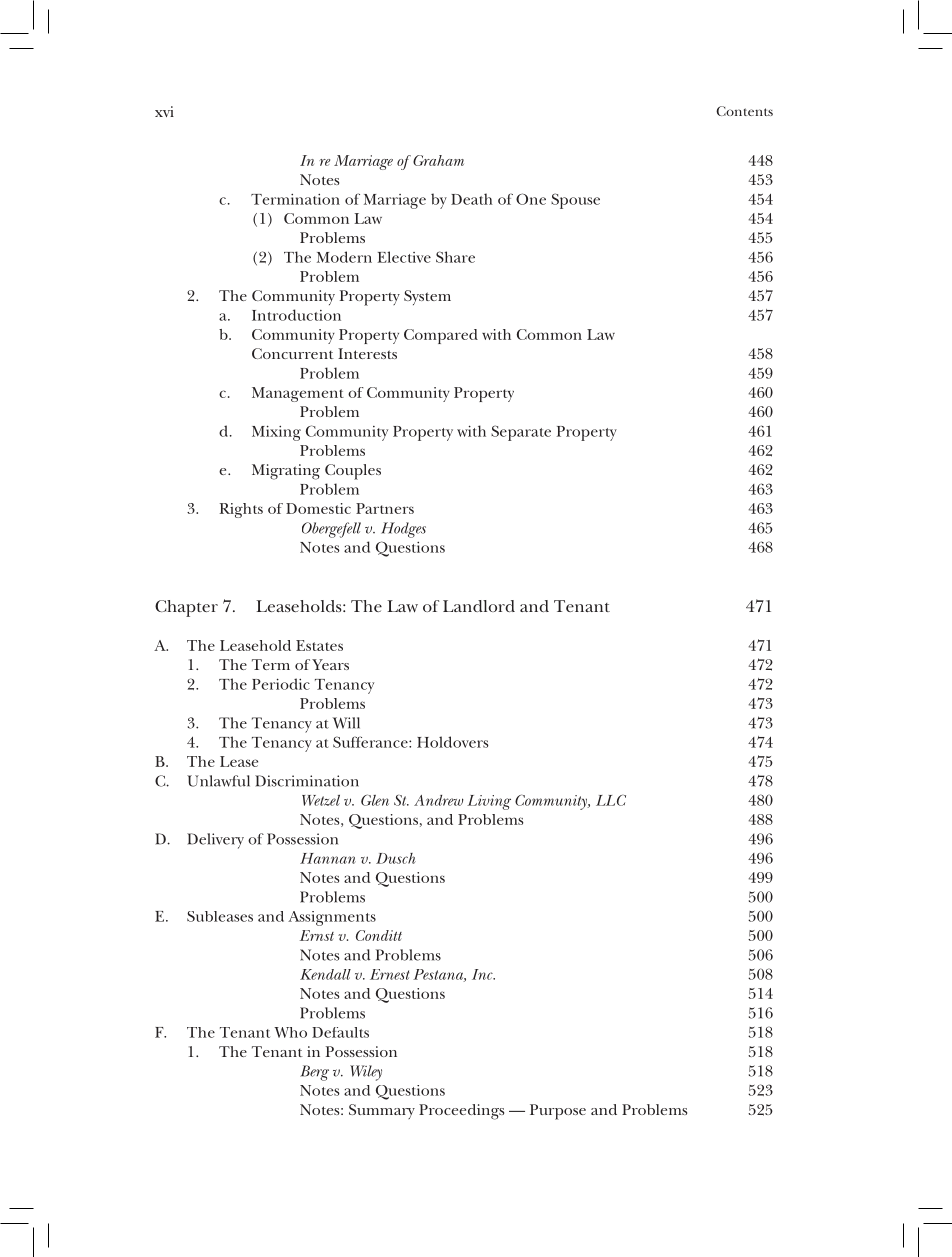 The height and width of the screenshot is (1257, 952). I want to click on Who, so click(290, 1032).
